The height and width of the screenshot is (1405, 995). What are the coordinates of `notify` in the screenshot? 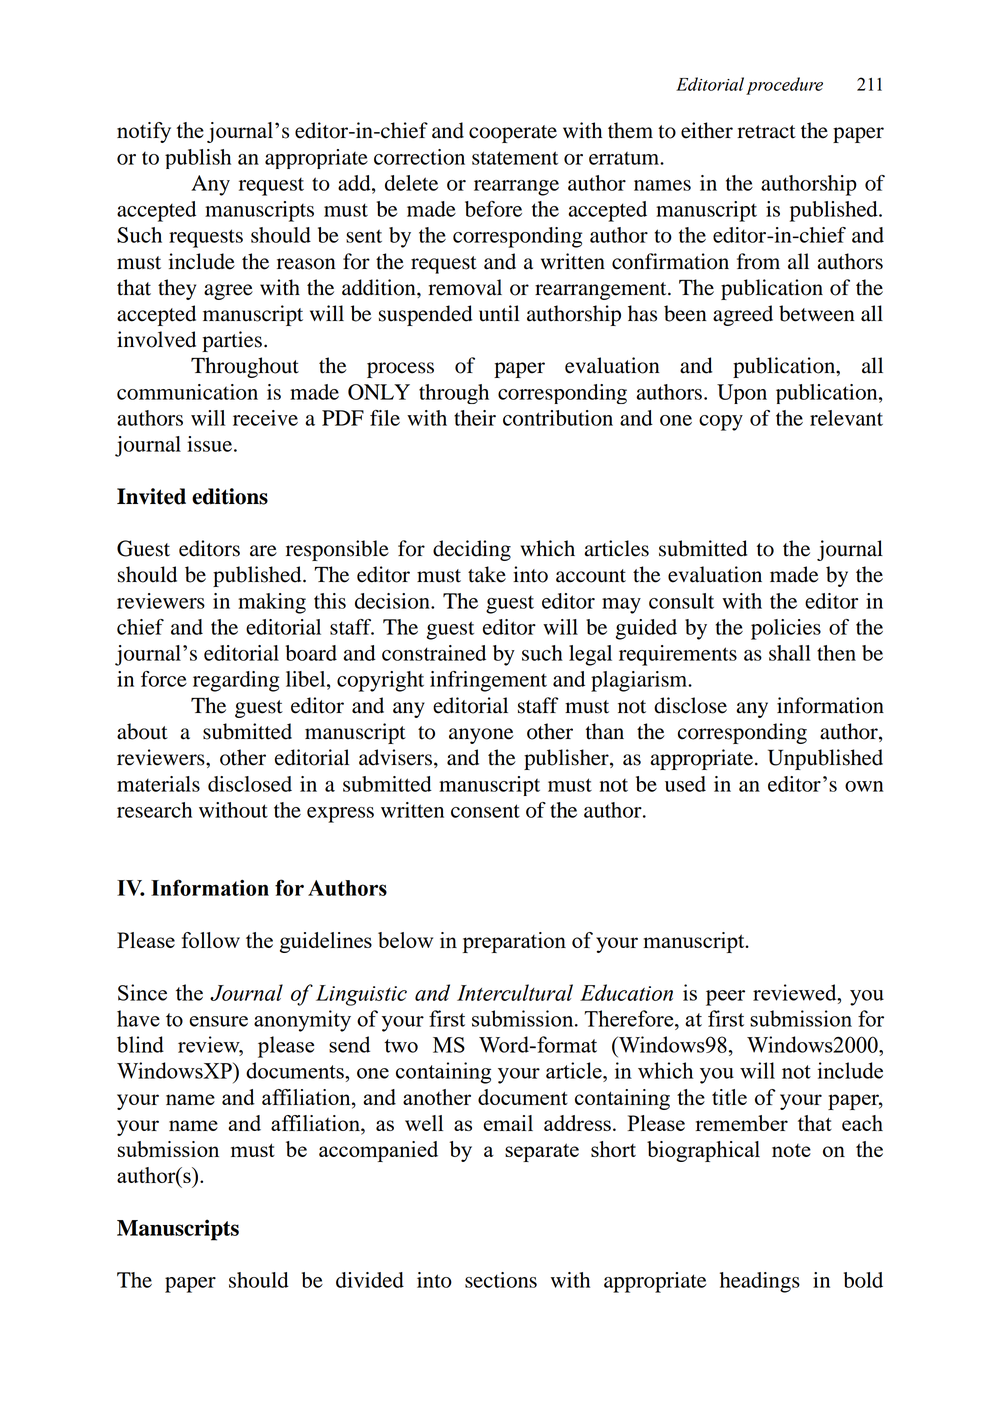 It's located at (144, 132).
